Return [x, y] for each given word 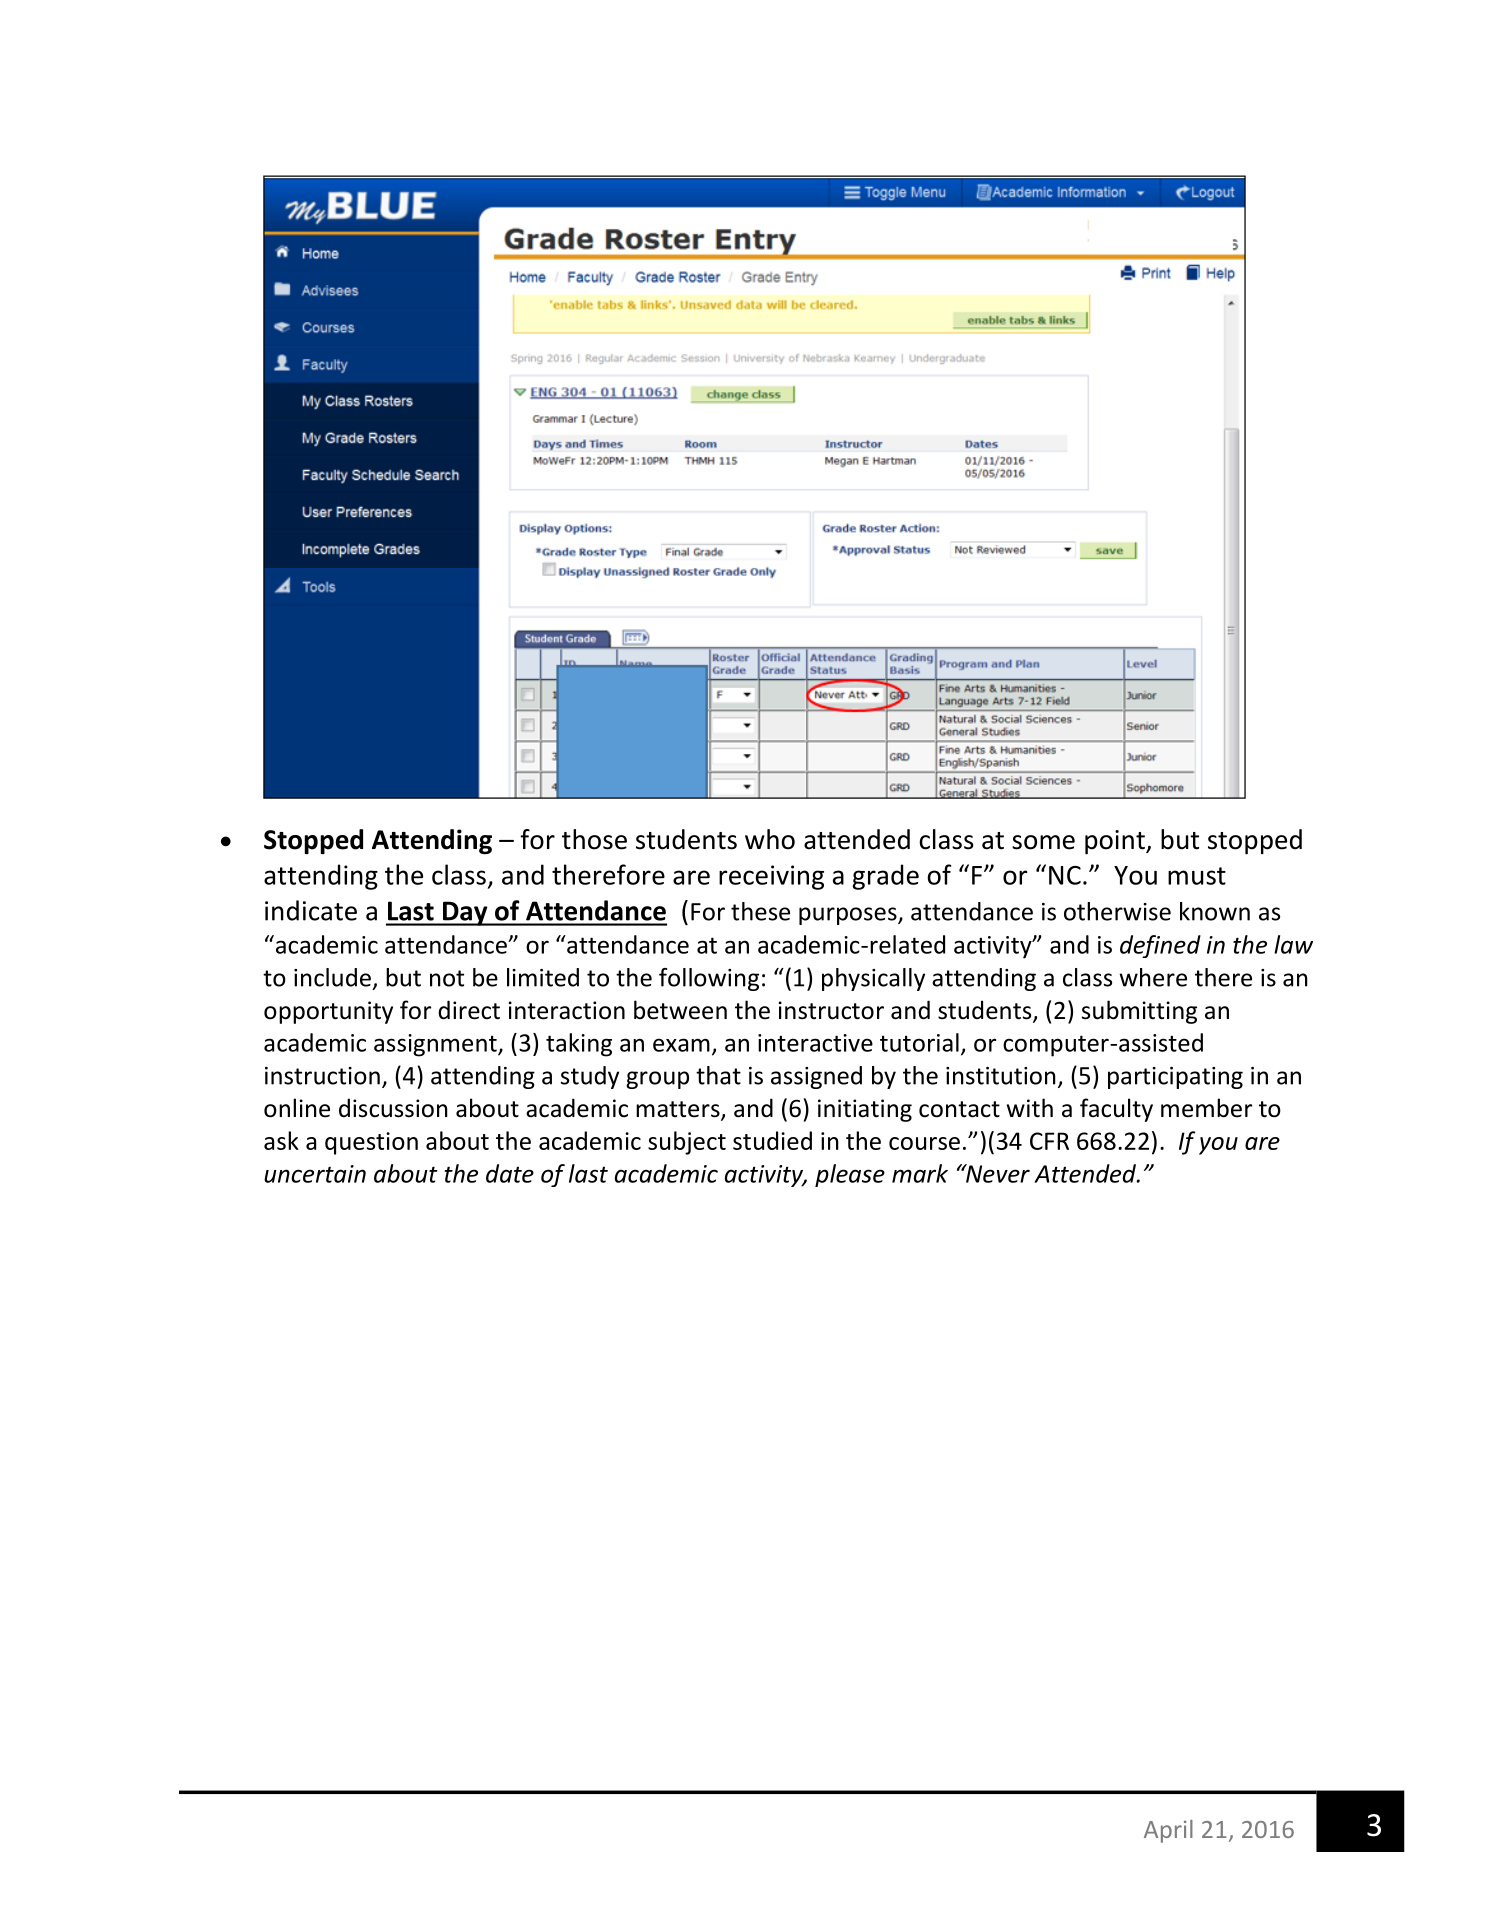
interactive [815, 1043]
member [1206, 1108]
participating [1175, 1078]
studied [772, 1140]
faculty [1116, 1110]
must [1197, 876]
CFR [1049, 1141]
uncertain [315, 1174]
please [850, 1175]
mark [920, 1173]
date [510, 1173]
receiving [771, 877]
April [1168, 1831]
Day [465, 913]
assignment [436, 1045]
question [371, 1143]
